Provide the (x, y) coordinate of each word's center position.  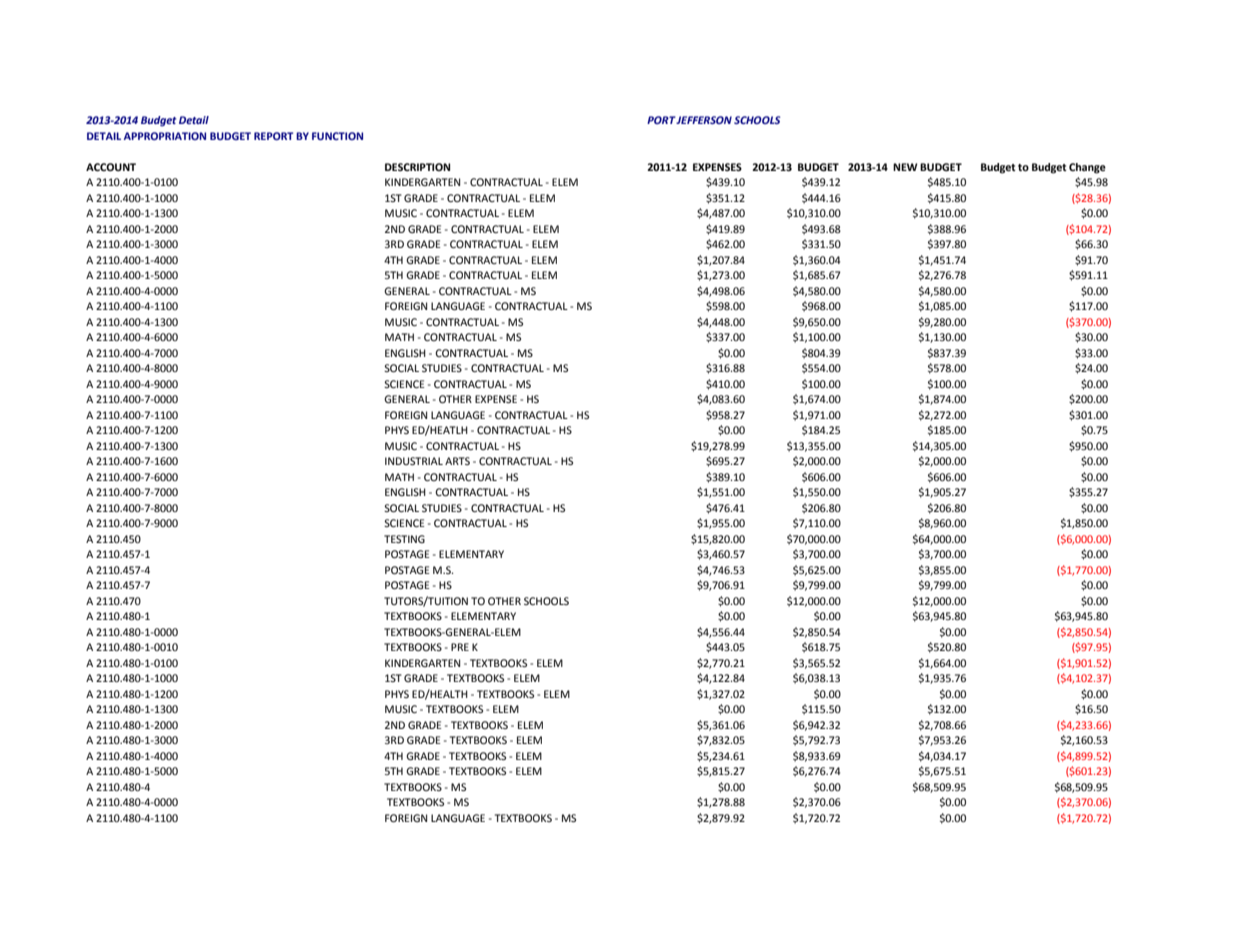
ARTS (457, 461)
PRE (460, 647)
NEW (905, 167)
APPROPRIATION (165, 136)
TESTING (404, 539)
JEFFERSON (704, 120)
